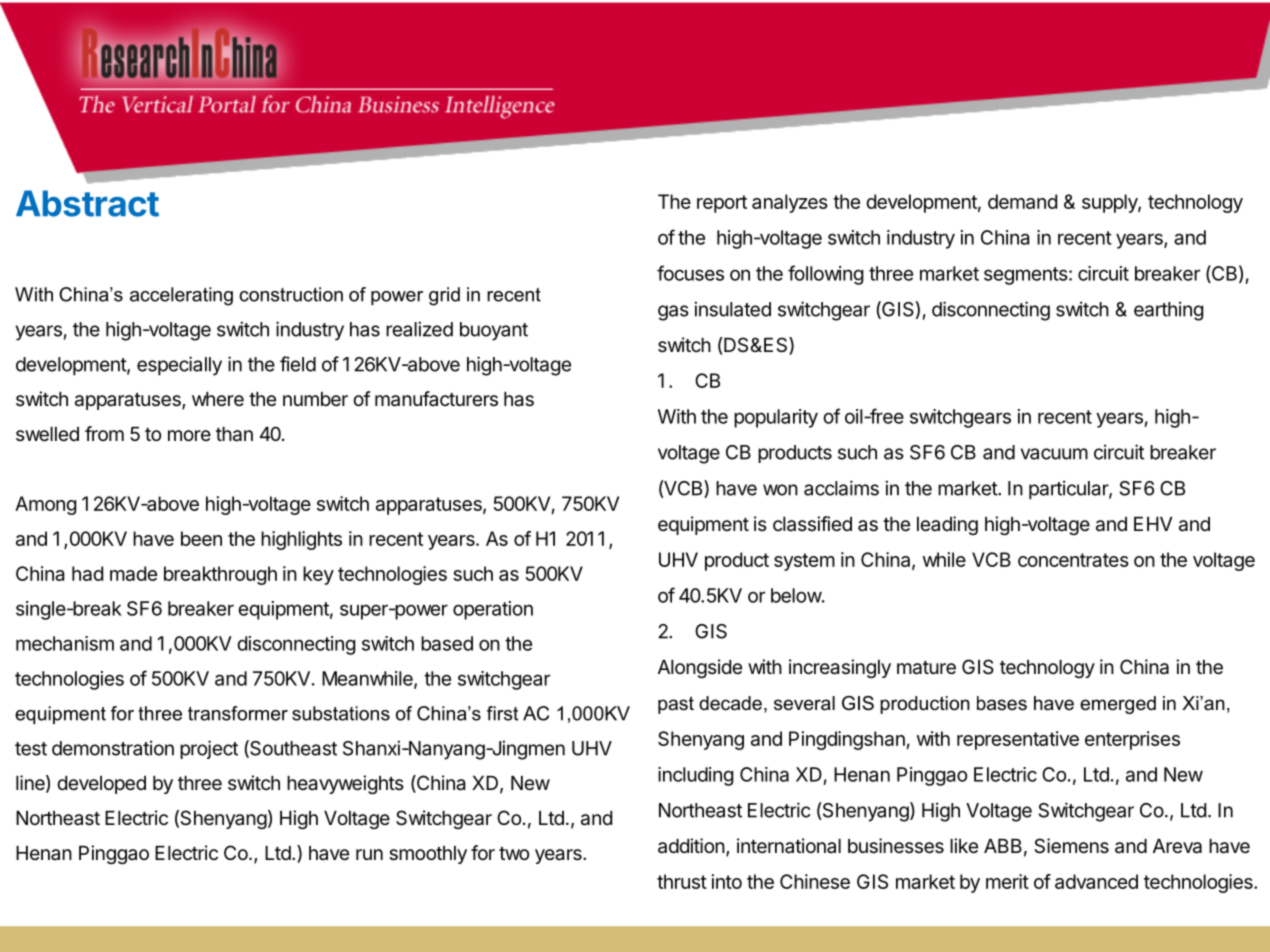 This screenshot has height=952, width=1270. I want to click on demand, so click(1022, 201).
